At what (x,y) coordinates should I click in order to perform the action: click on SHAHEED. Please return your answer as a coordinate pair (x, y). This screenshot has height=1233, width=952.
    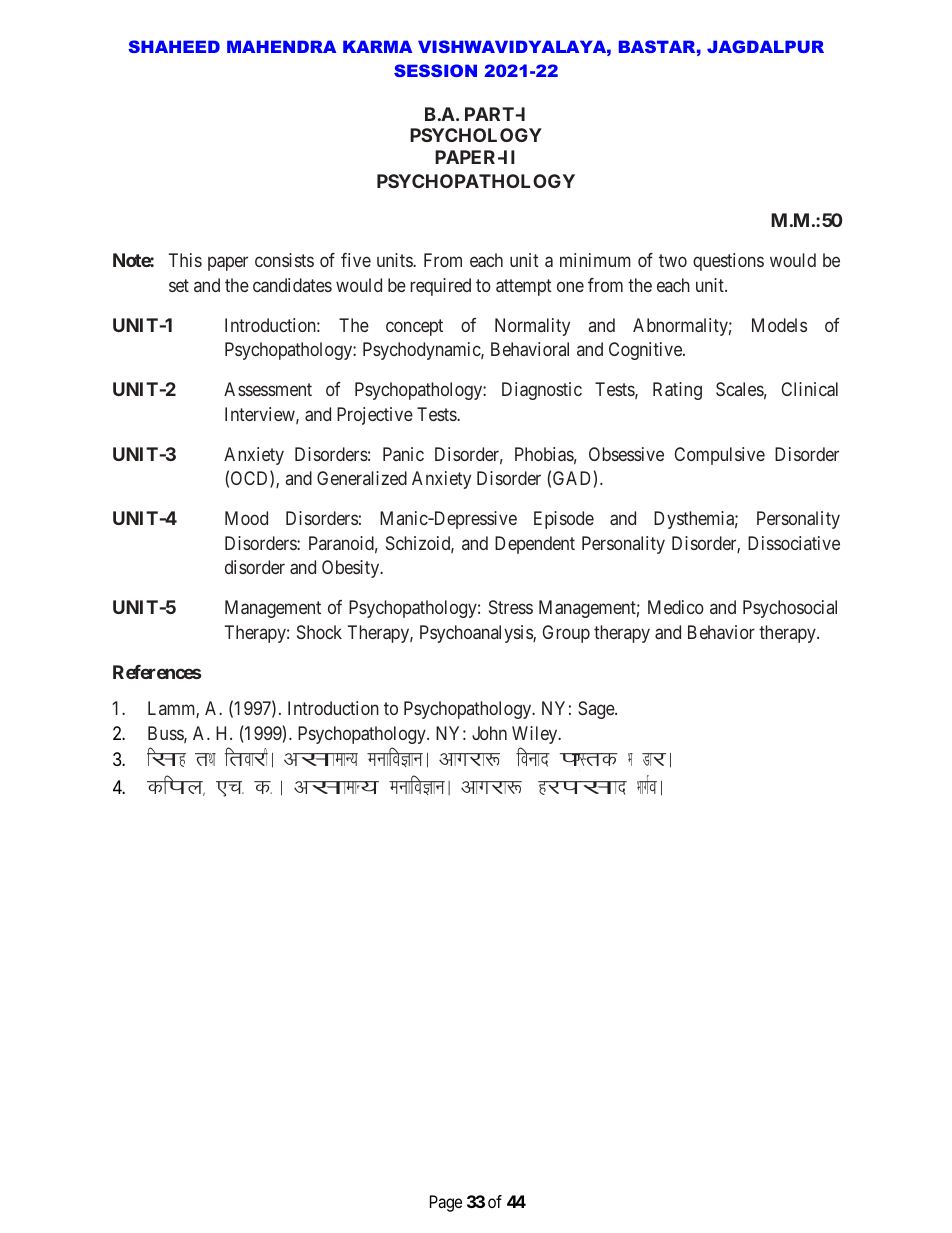
    Looking at the image, I should click on (174, 46).
